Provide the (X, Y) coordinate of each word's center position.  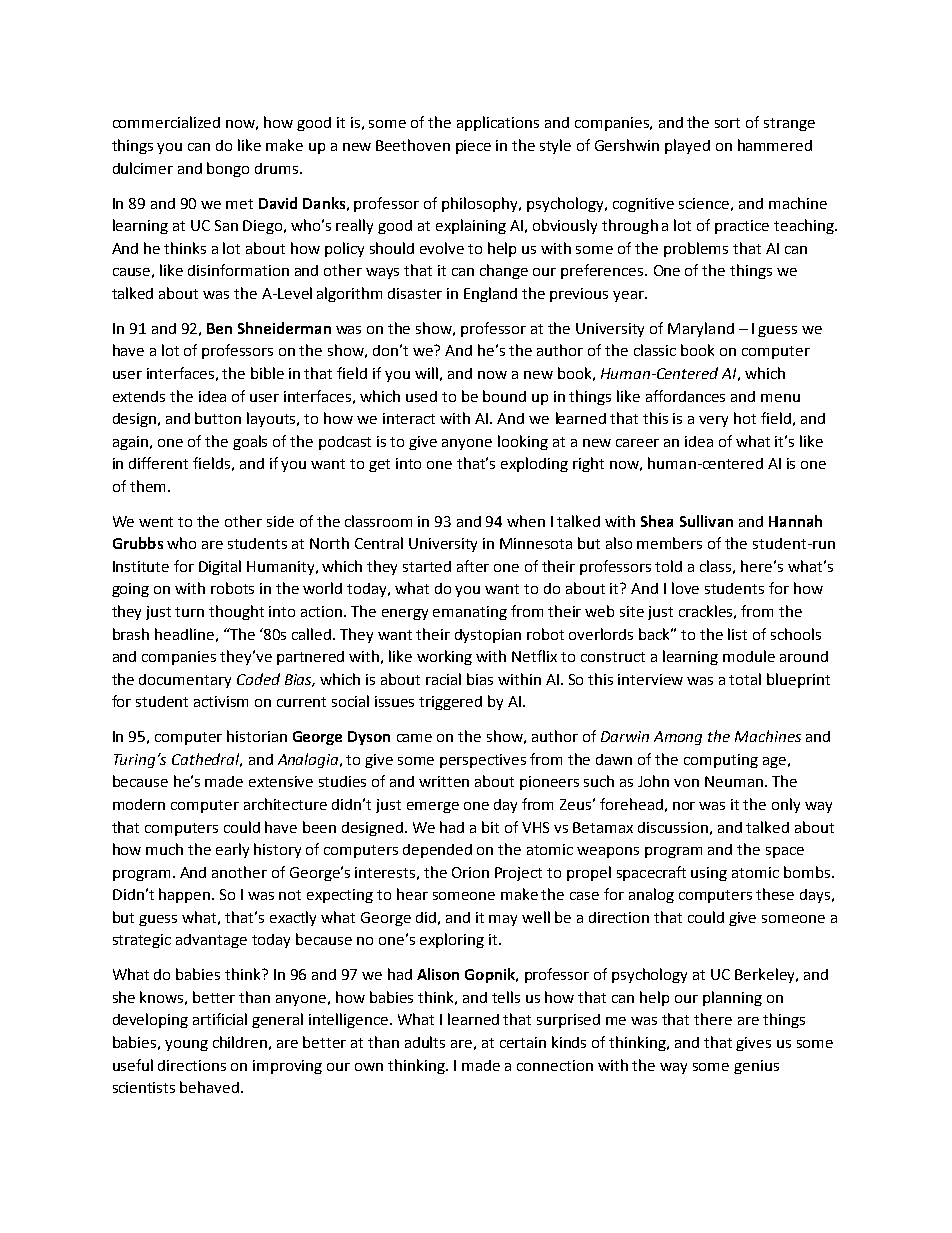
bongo (228, 169)
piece (473, 147)
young (186, 1045)
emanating (470, 613)
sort (727, 123)
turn (189, 612)
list (737, 634)
